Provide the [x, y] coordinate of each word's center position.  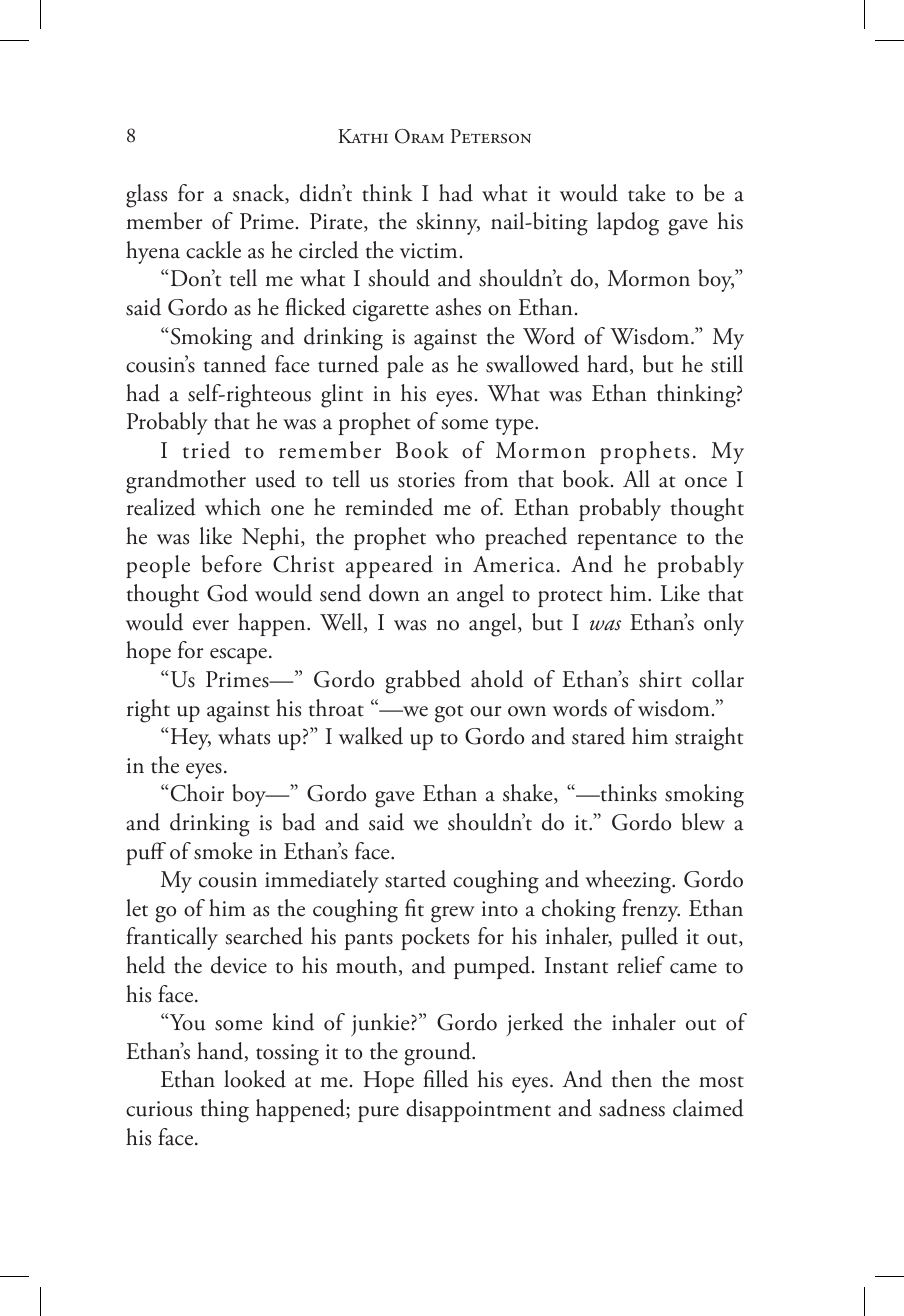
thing [225, 1111]
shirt [660, 679]
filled [446, 1079]
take [646, 193]
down [394, 593]
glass [146, 196]
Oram [419, 136]
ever [211, 625]
